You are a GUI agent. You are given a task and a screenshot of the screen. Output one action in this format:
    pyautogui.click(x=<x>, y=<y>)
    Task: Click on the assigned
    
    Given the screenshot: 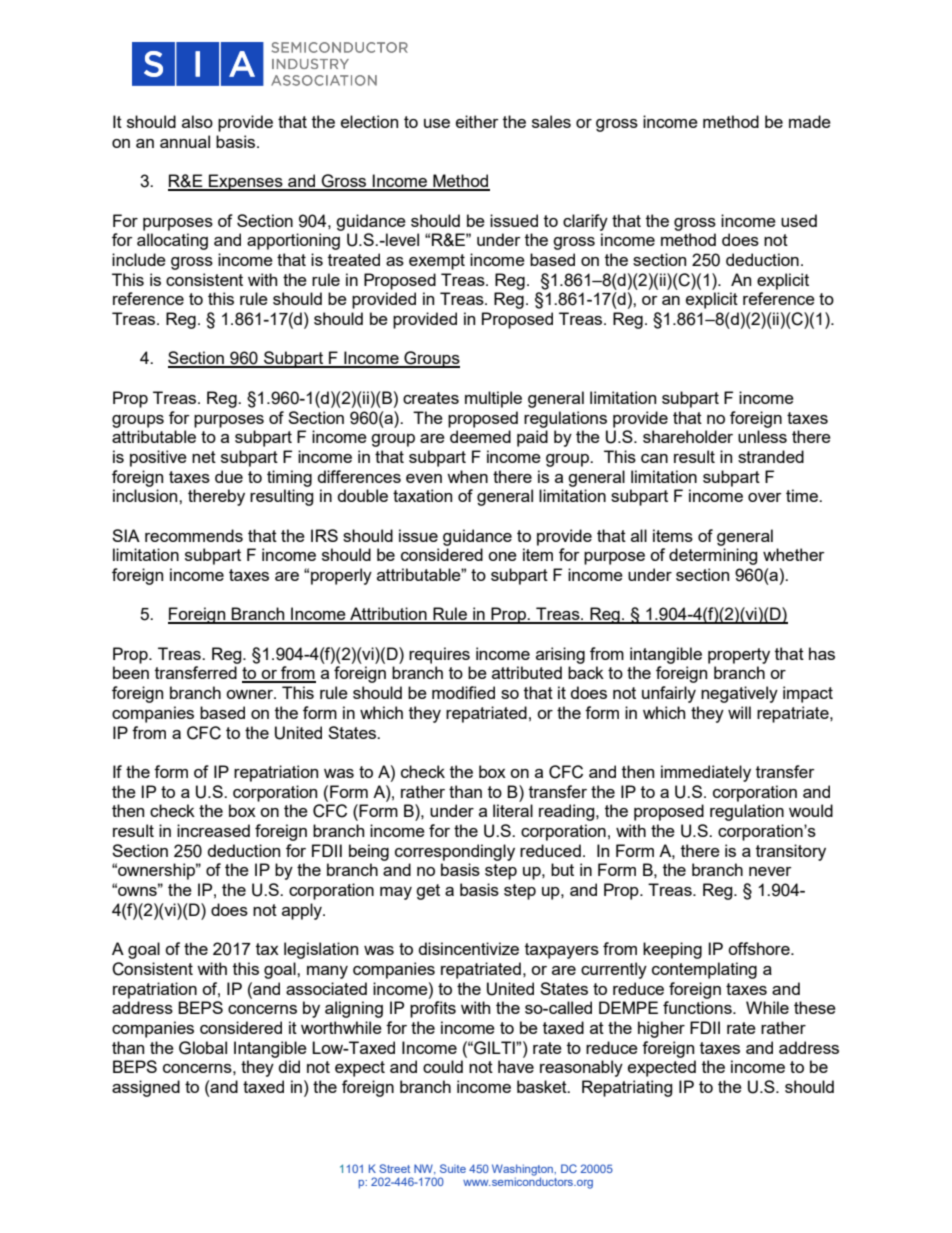 What is the action you would take?
    pyautogui.click(x=146, y=1088)
